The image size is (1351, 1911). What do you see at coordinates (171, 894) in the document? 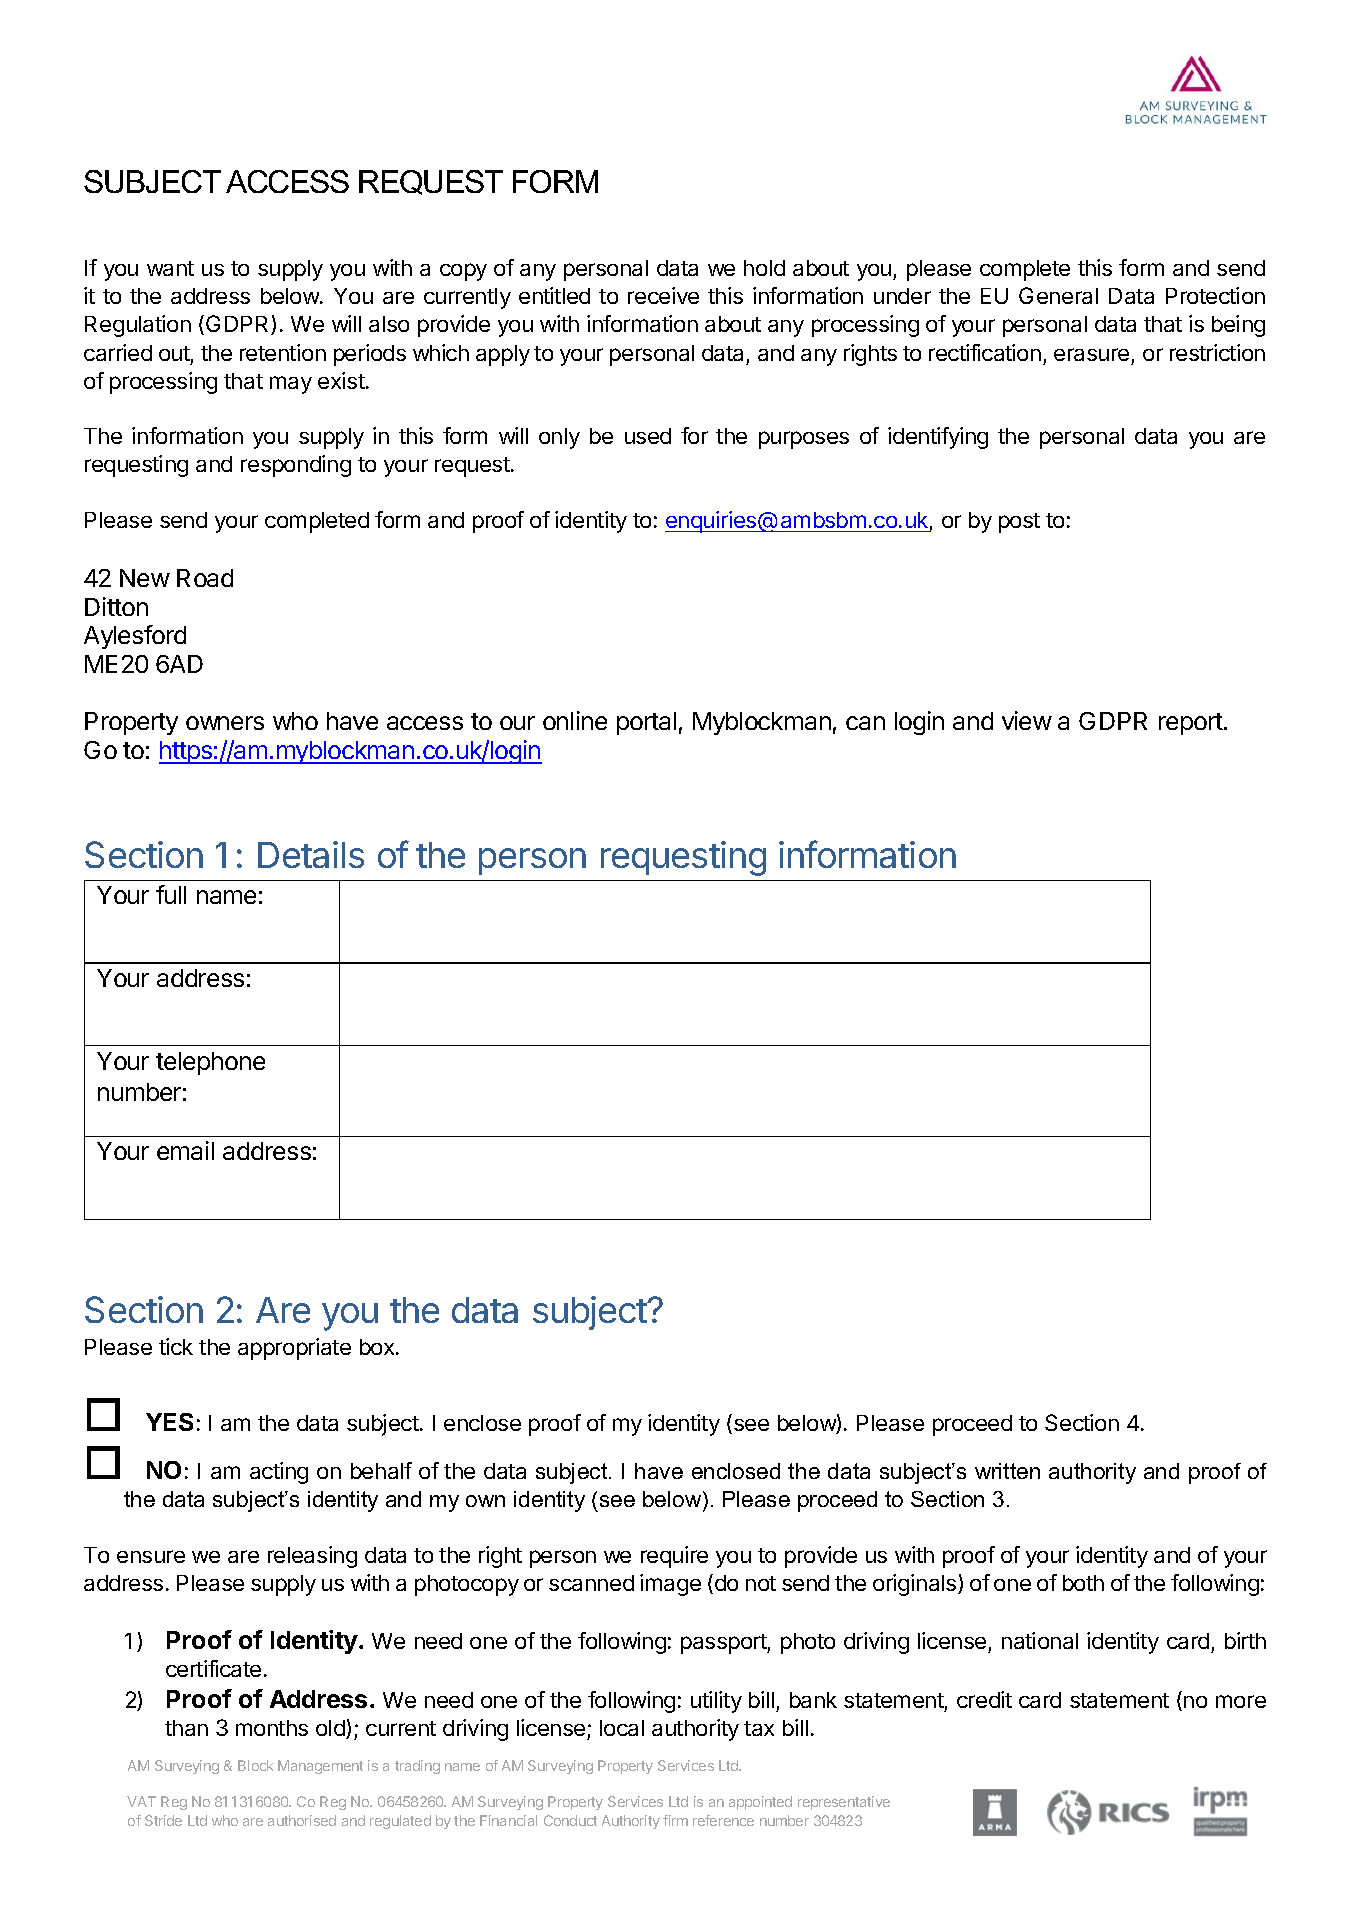
I see `full` at bounding box center [171, 894].
